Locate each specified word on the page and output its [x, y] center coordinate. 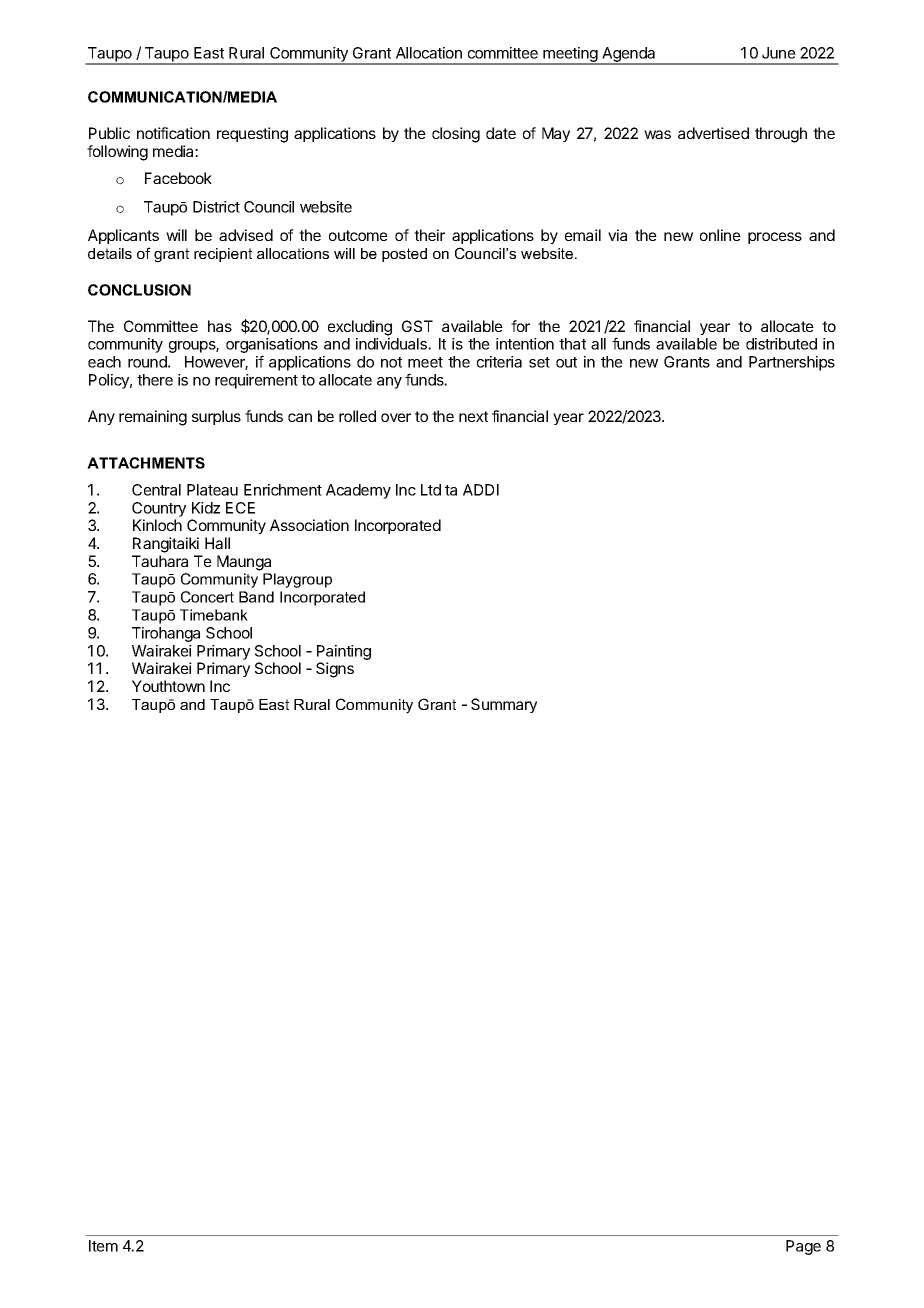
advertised [713, 133]
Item [103, 1246]
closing [456, 135]
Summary [504, 705]
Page [803, 1247]
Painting [344, 652]
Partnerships [792, 363]
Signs [335, 670]
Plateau [212, 490]
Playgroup [297, 580]
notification [173, 133]
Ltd [431, 490]
